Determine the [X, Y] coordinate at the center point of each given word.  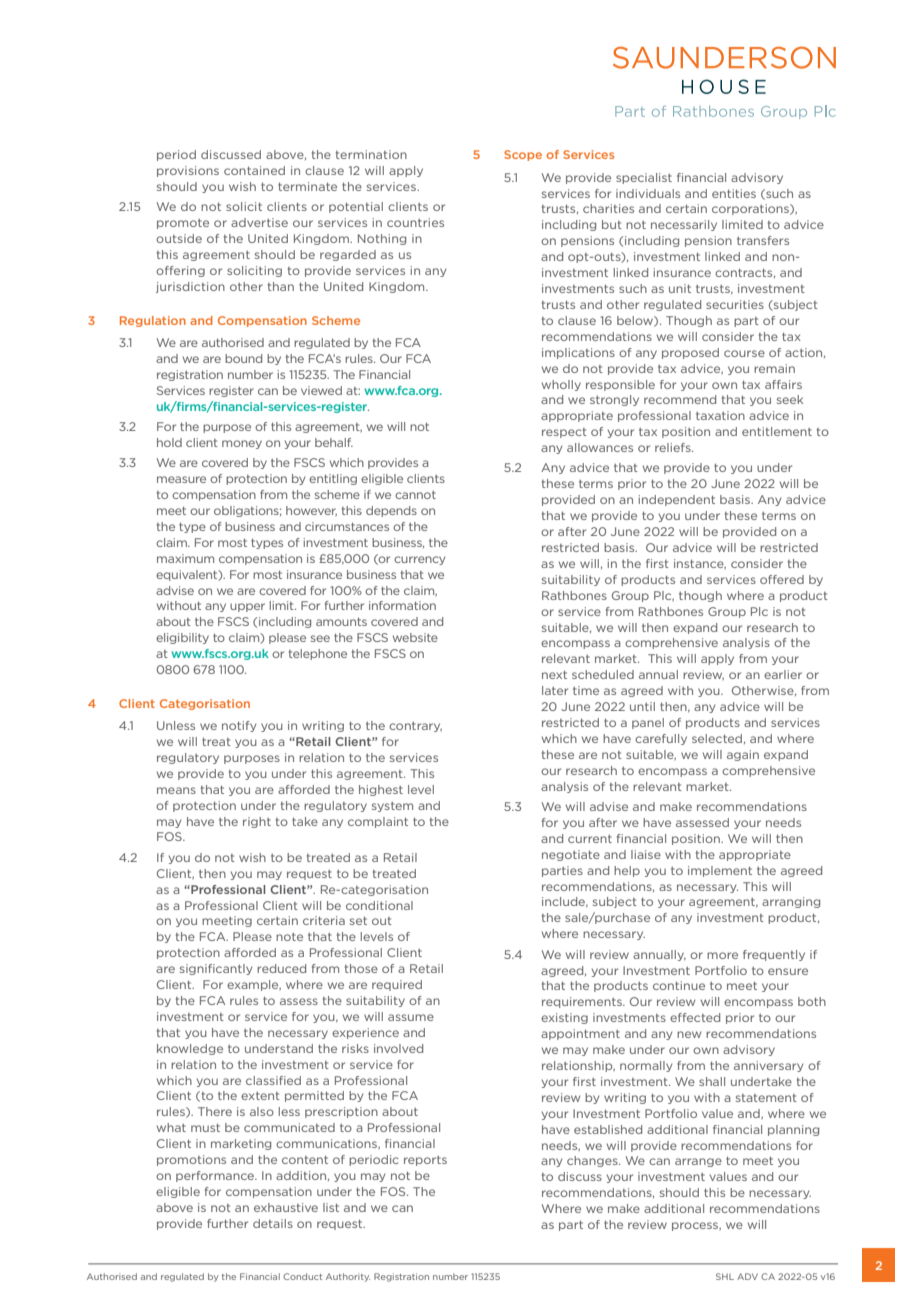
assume [411, 1017]
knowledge [190, 1049]
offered [782, 579]
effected [695, 1017]
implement [720, 871]
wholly [561, 385]
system [392, 807]
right [257, 822]
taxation [720, 415]
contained [254, 170]
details [273, 1223]
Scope [523, 155]
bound [243, 358]
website [415, 637]
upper [247, 607]
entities [734, 193]
